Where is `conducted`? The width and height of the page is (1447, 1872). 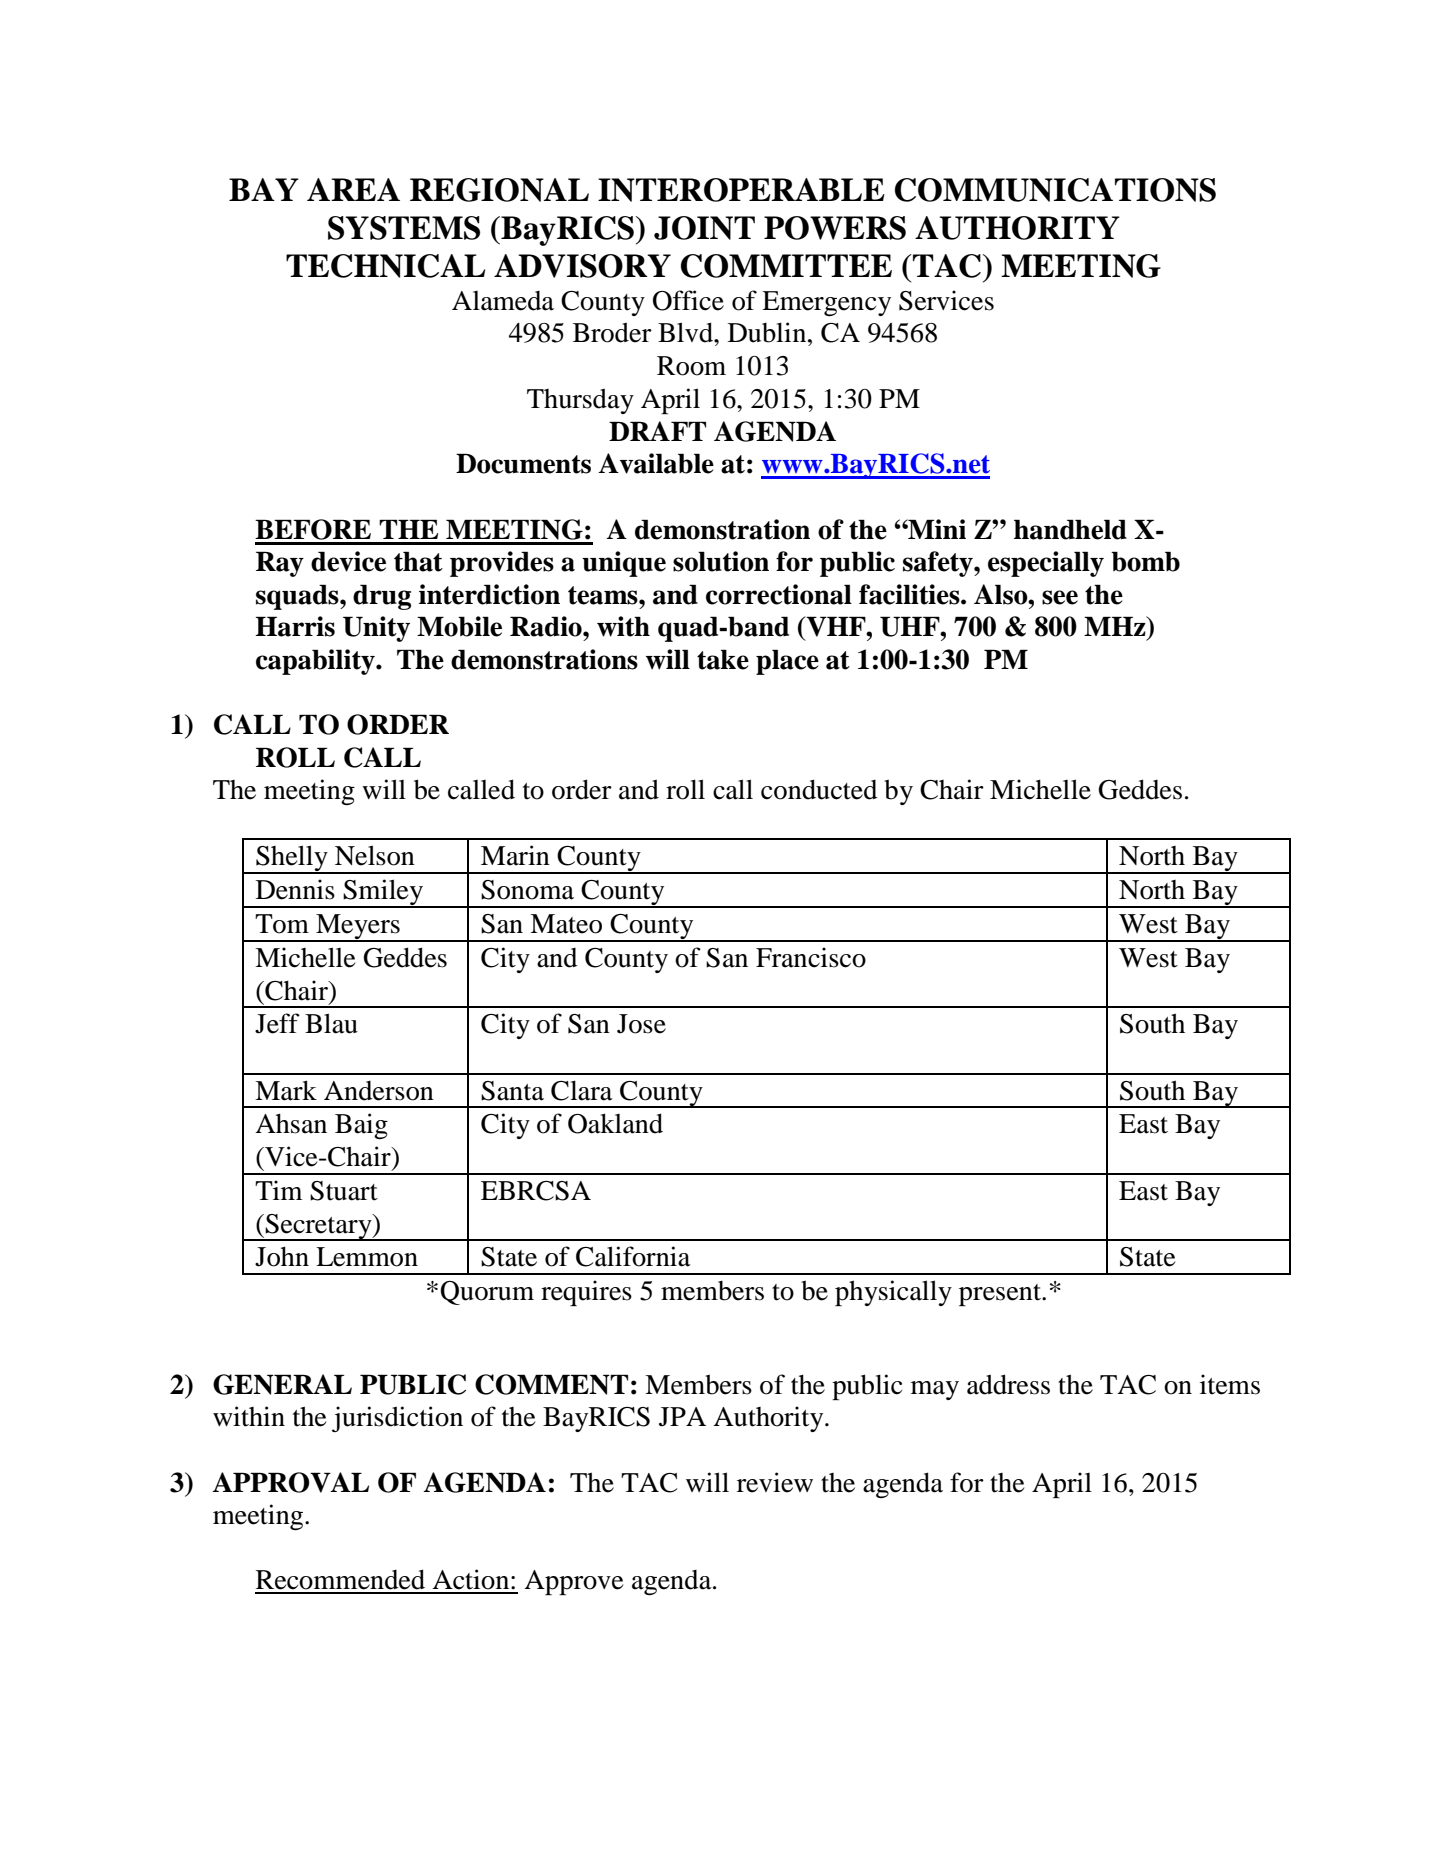 conducted is located at coordinates (819, 789).
